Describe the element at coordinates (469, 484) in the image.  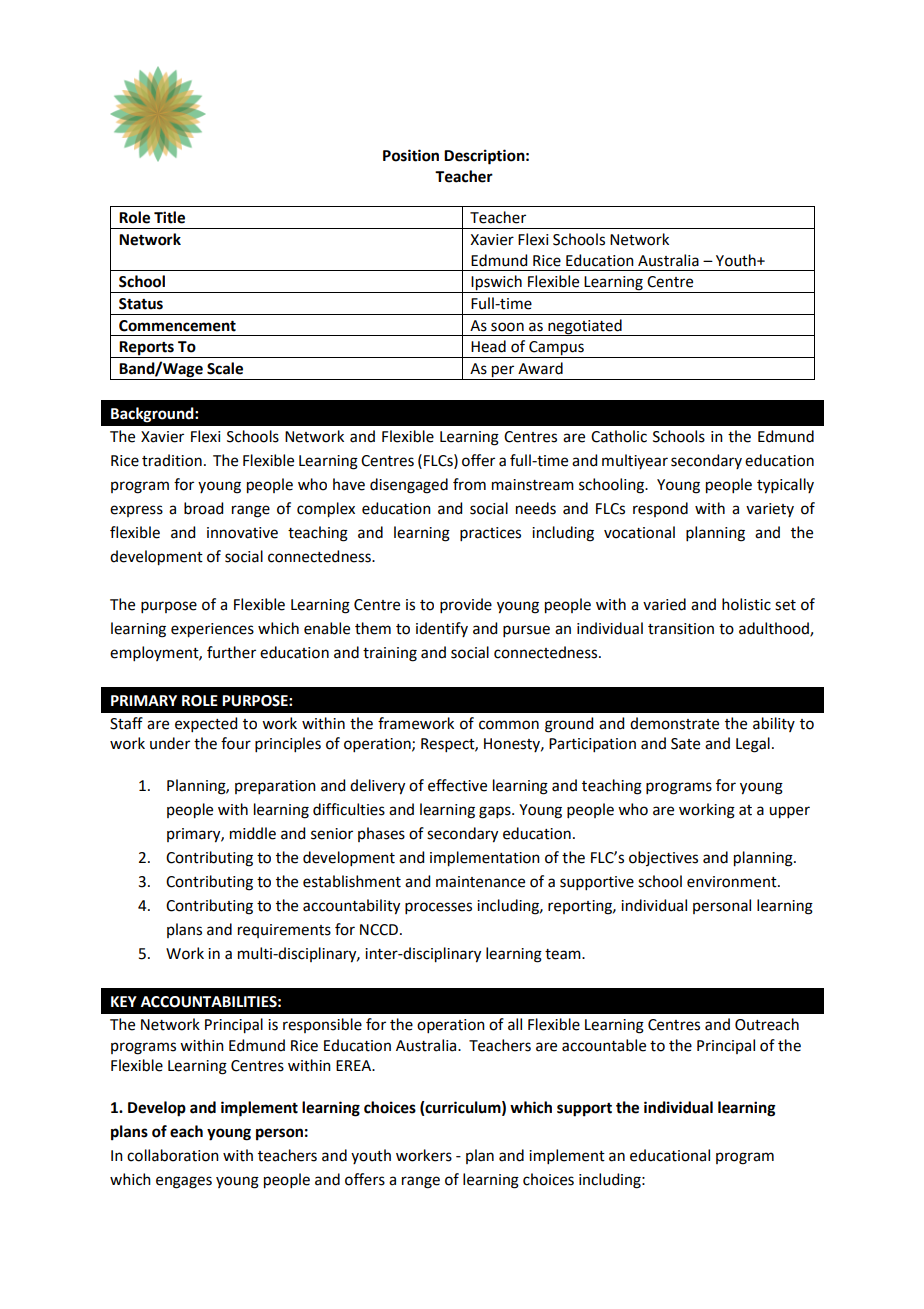
I see `from` at that location.
